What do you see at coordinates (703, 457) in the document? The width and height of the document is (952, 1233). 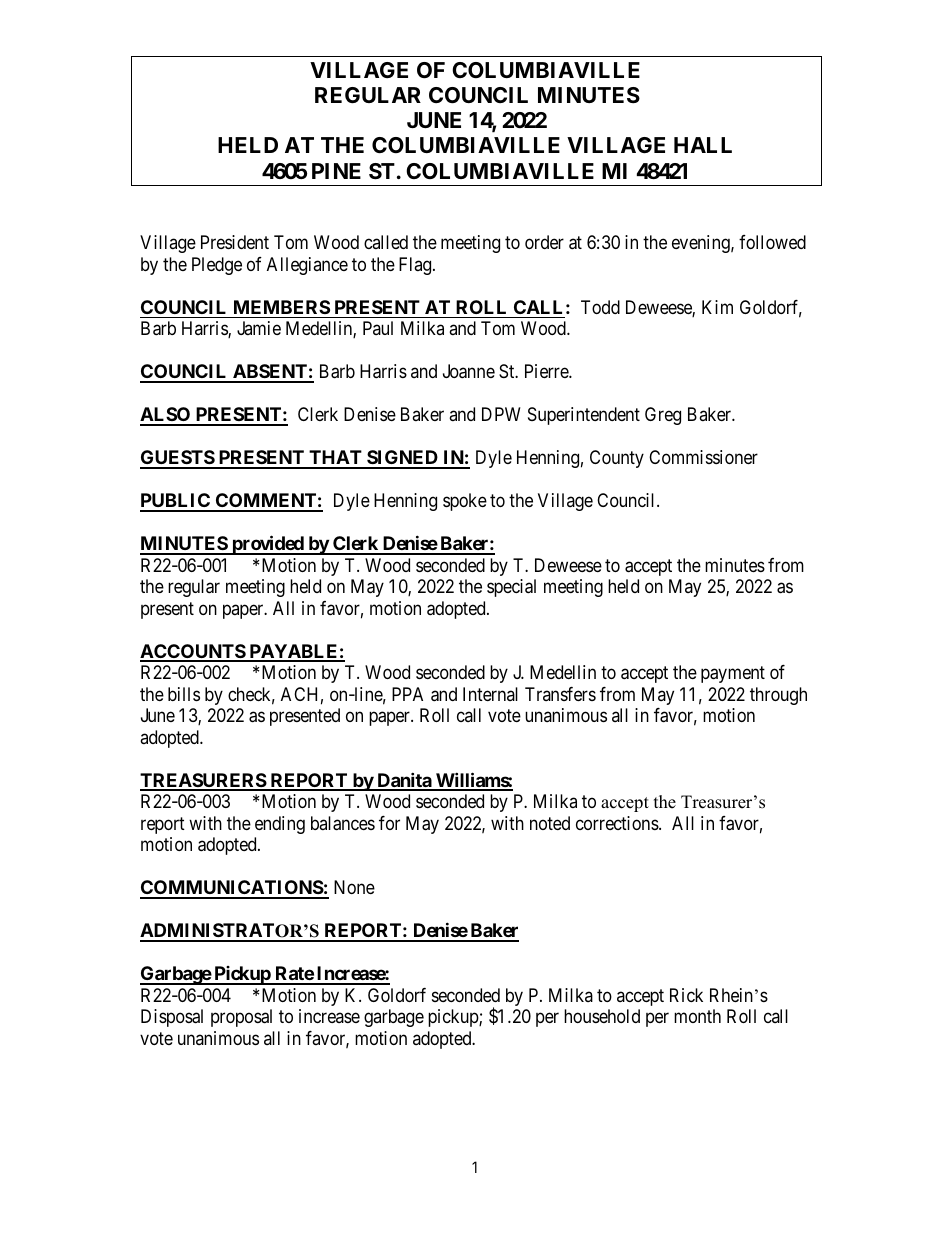 I see `Commissioner` at bounding box center [703, 457].
